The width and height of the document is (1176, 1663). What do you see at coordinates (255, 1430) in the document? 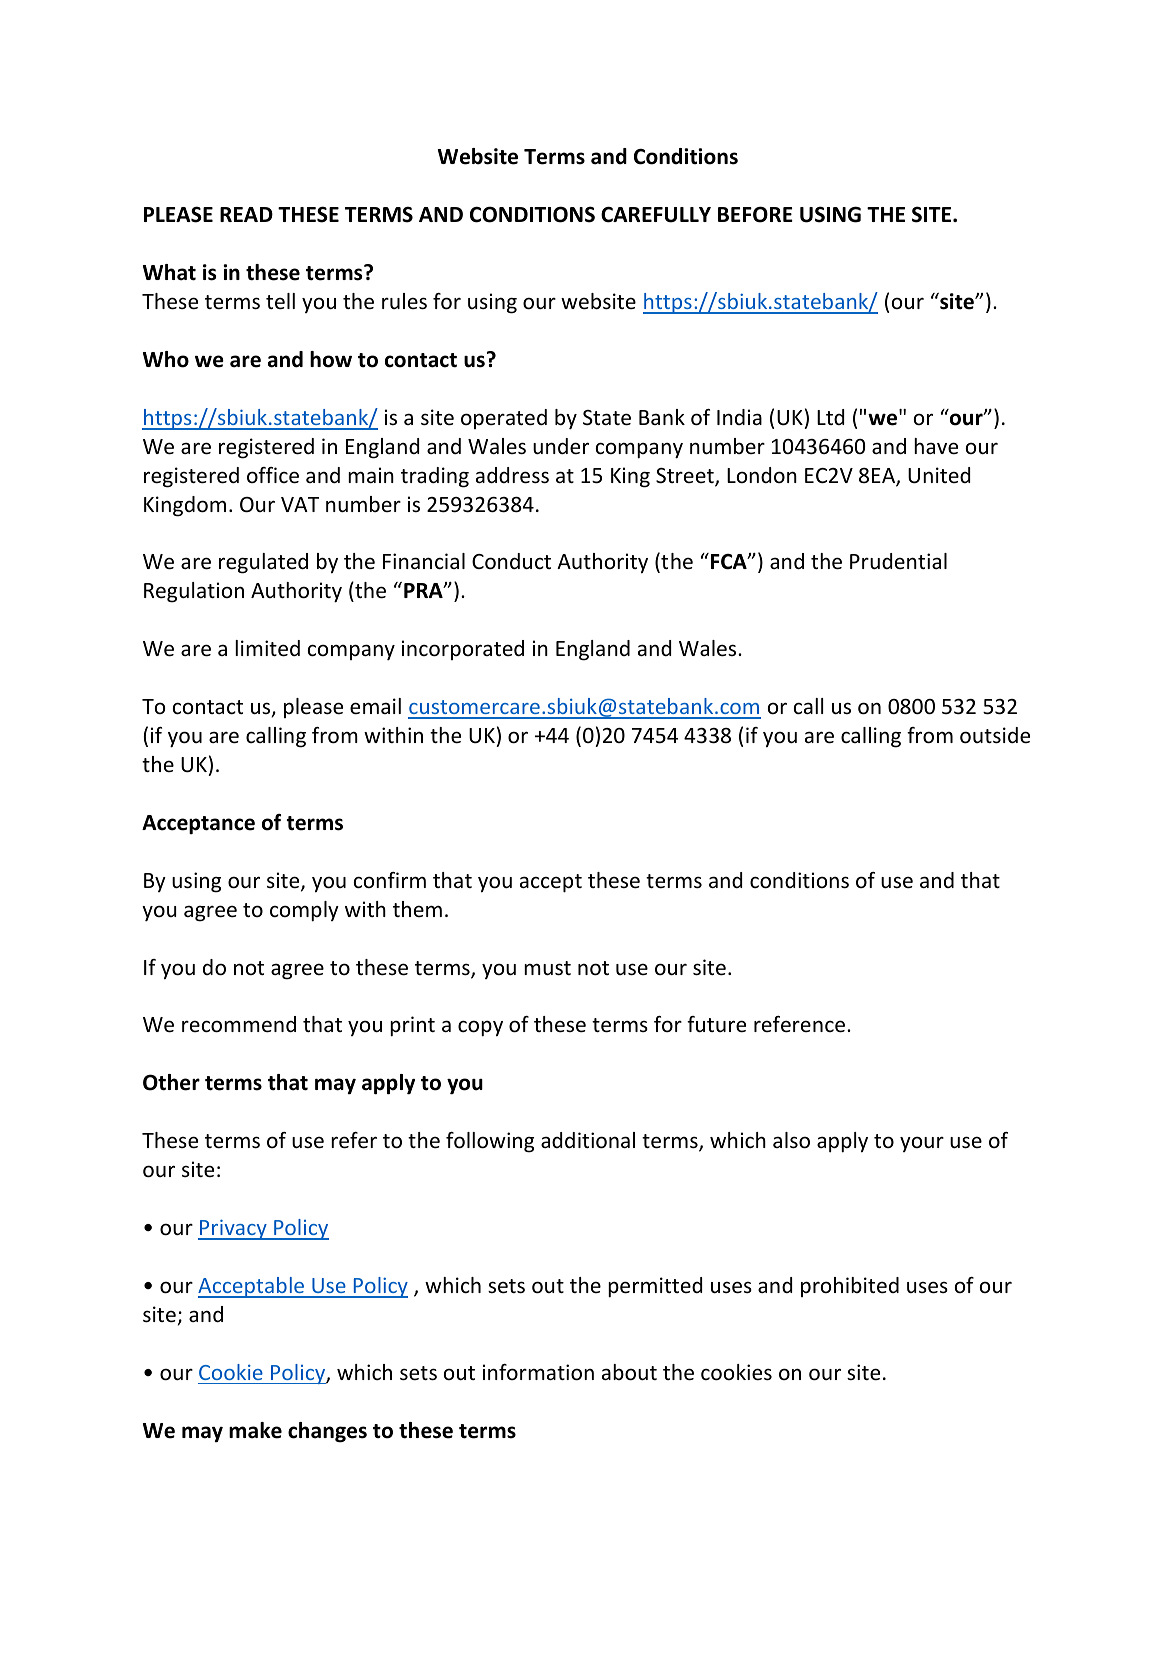
I see `make` at bounding box center [255, 1430].
